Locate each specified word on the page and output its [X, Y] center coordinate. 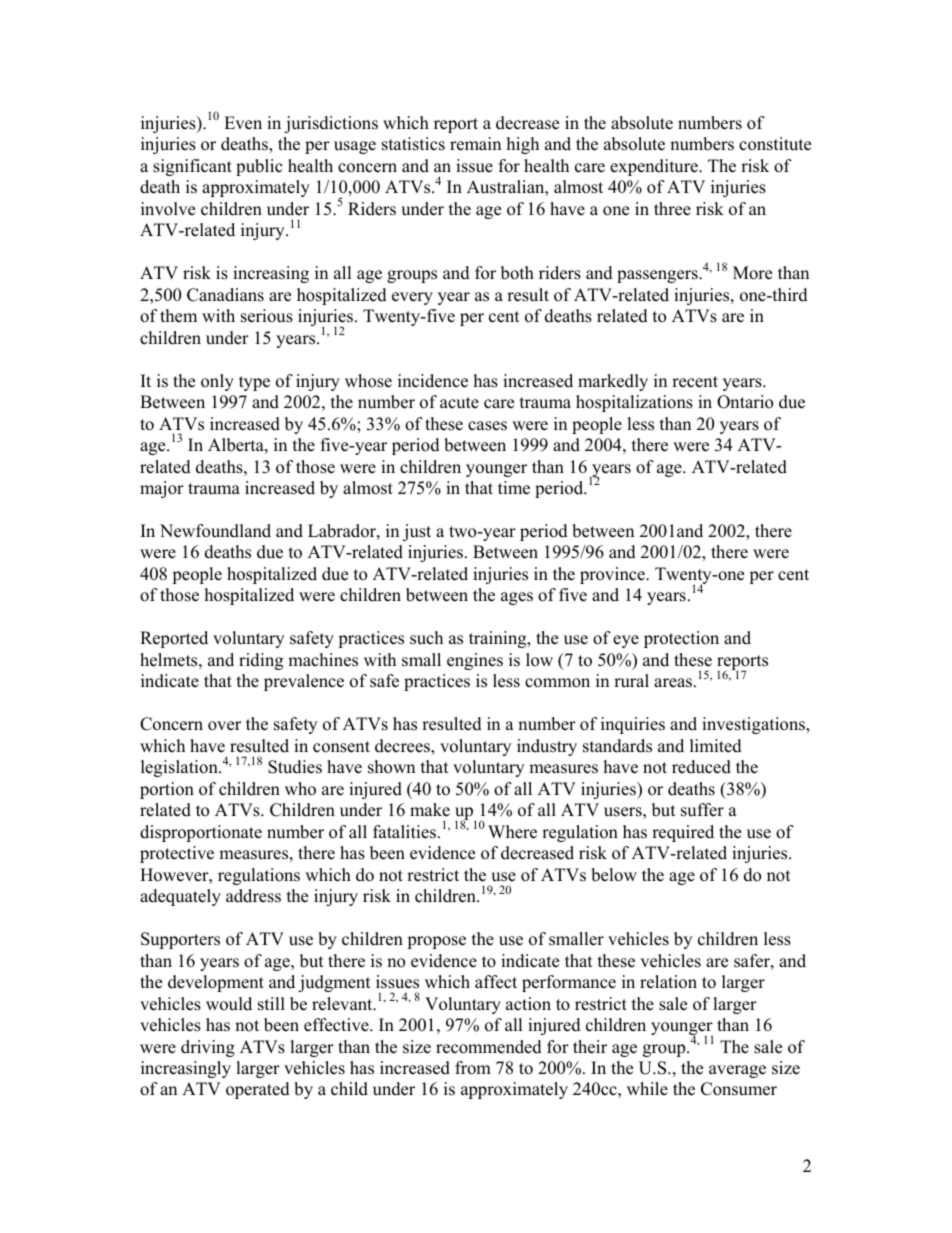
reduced [701, 767]
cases [487, 426]
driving [208, 1048]
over [224, 726]
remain [475, 144]
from [473, 1068]
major [162, 489]
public [259, 167]
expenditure [655, 167]
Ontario [745, 402]
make [430, 810]
